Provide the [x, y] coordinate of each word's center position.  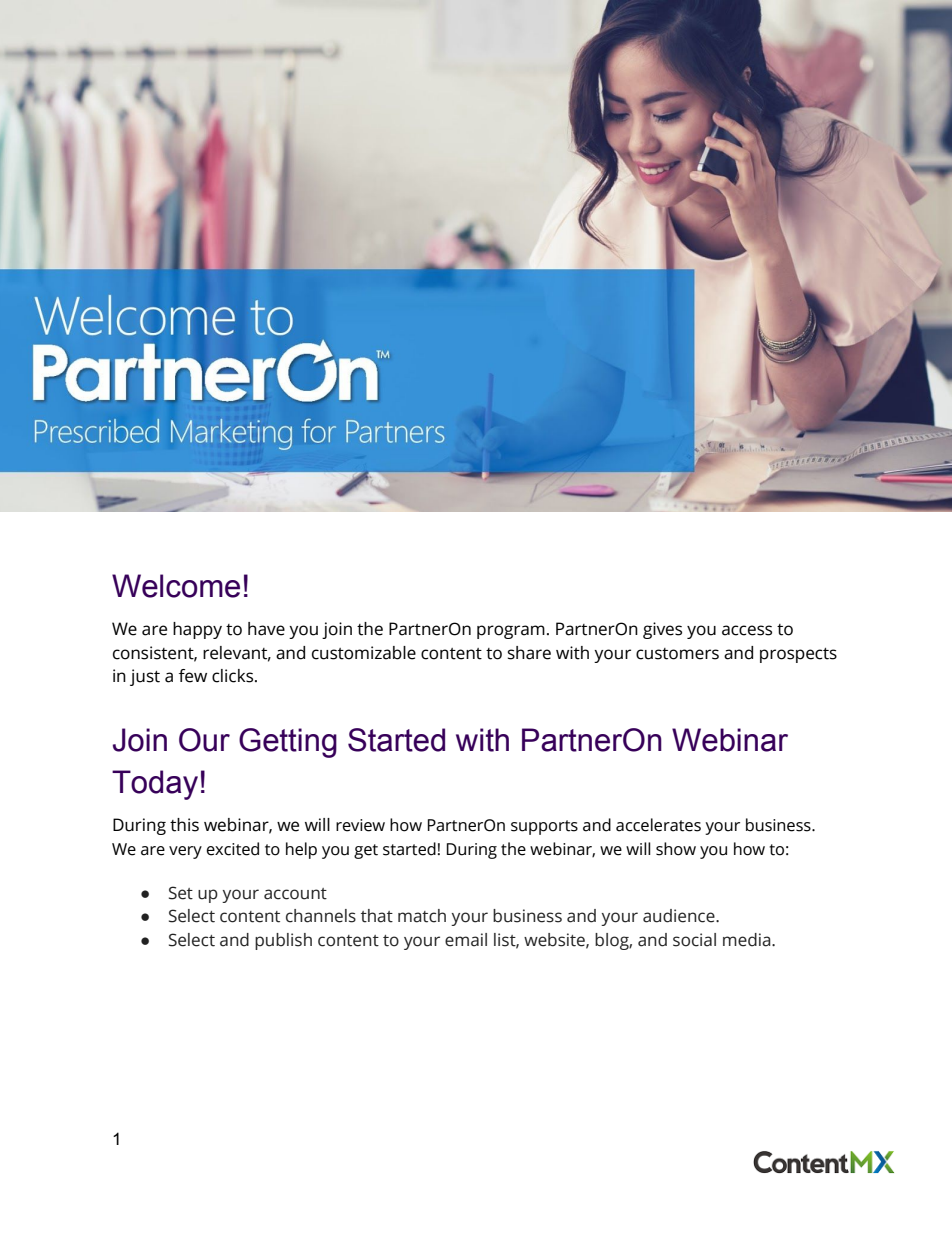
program [511, 632]
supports [544, 827]
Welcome [176, 586]
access [747, 630]
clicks [234, 676]
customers [677, 654]
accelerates [658, 825]
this [184, 825]
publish [283, 941]
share [529, 653]
